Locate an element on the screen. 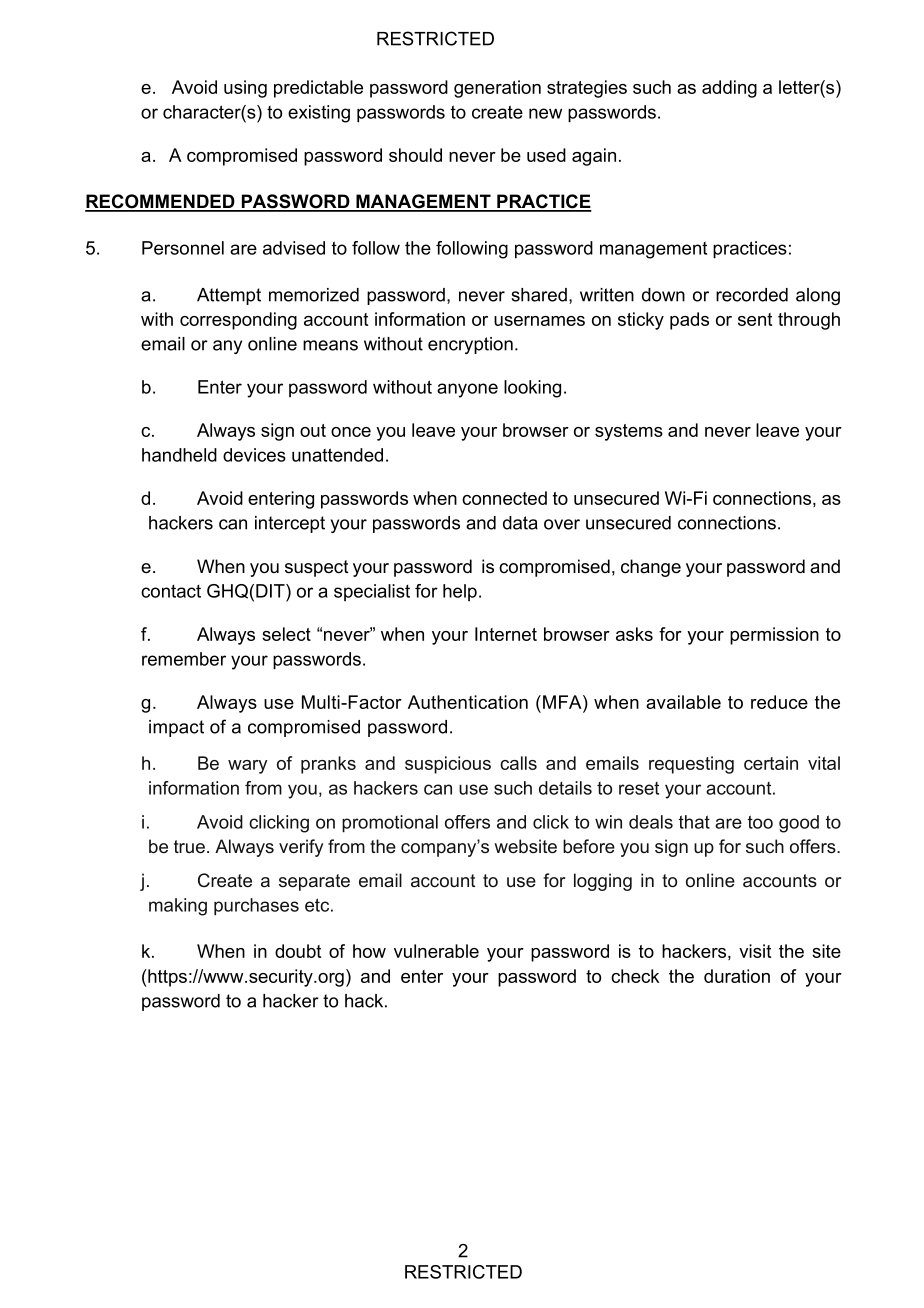 This screenshot has width=924, height=1308. generation is located at coordinates (497, 89).
